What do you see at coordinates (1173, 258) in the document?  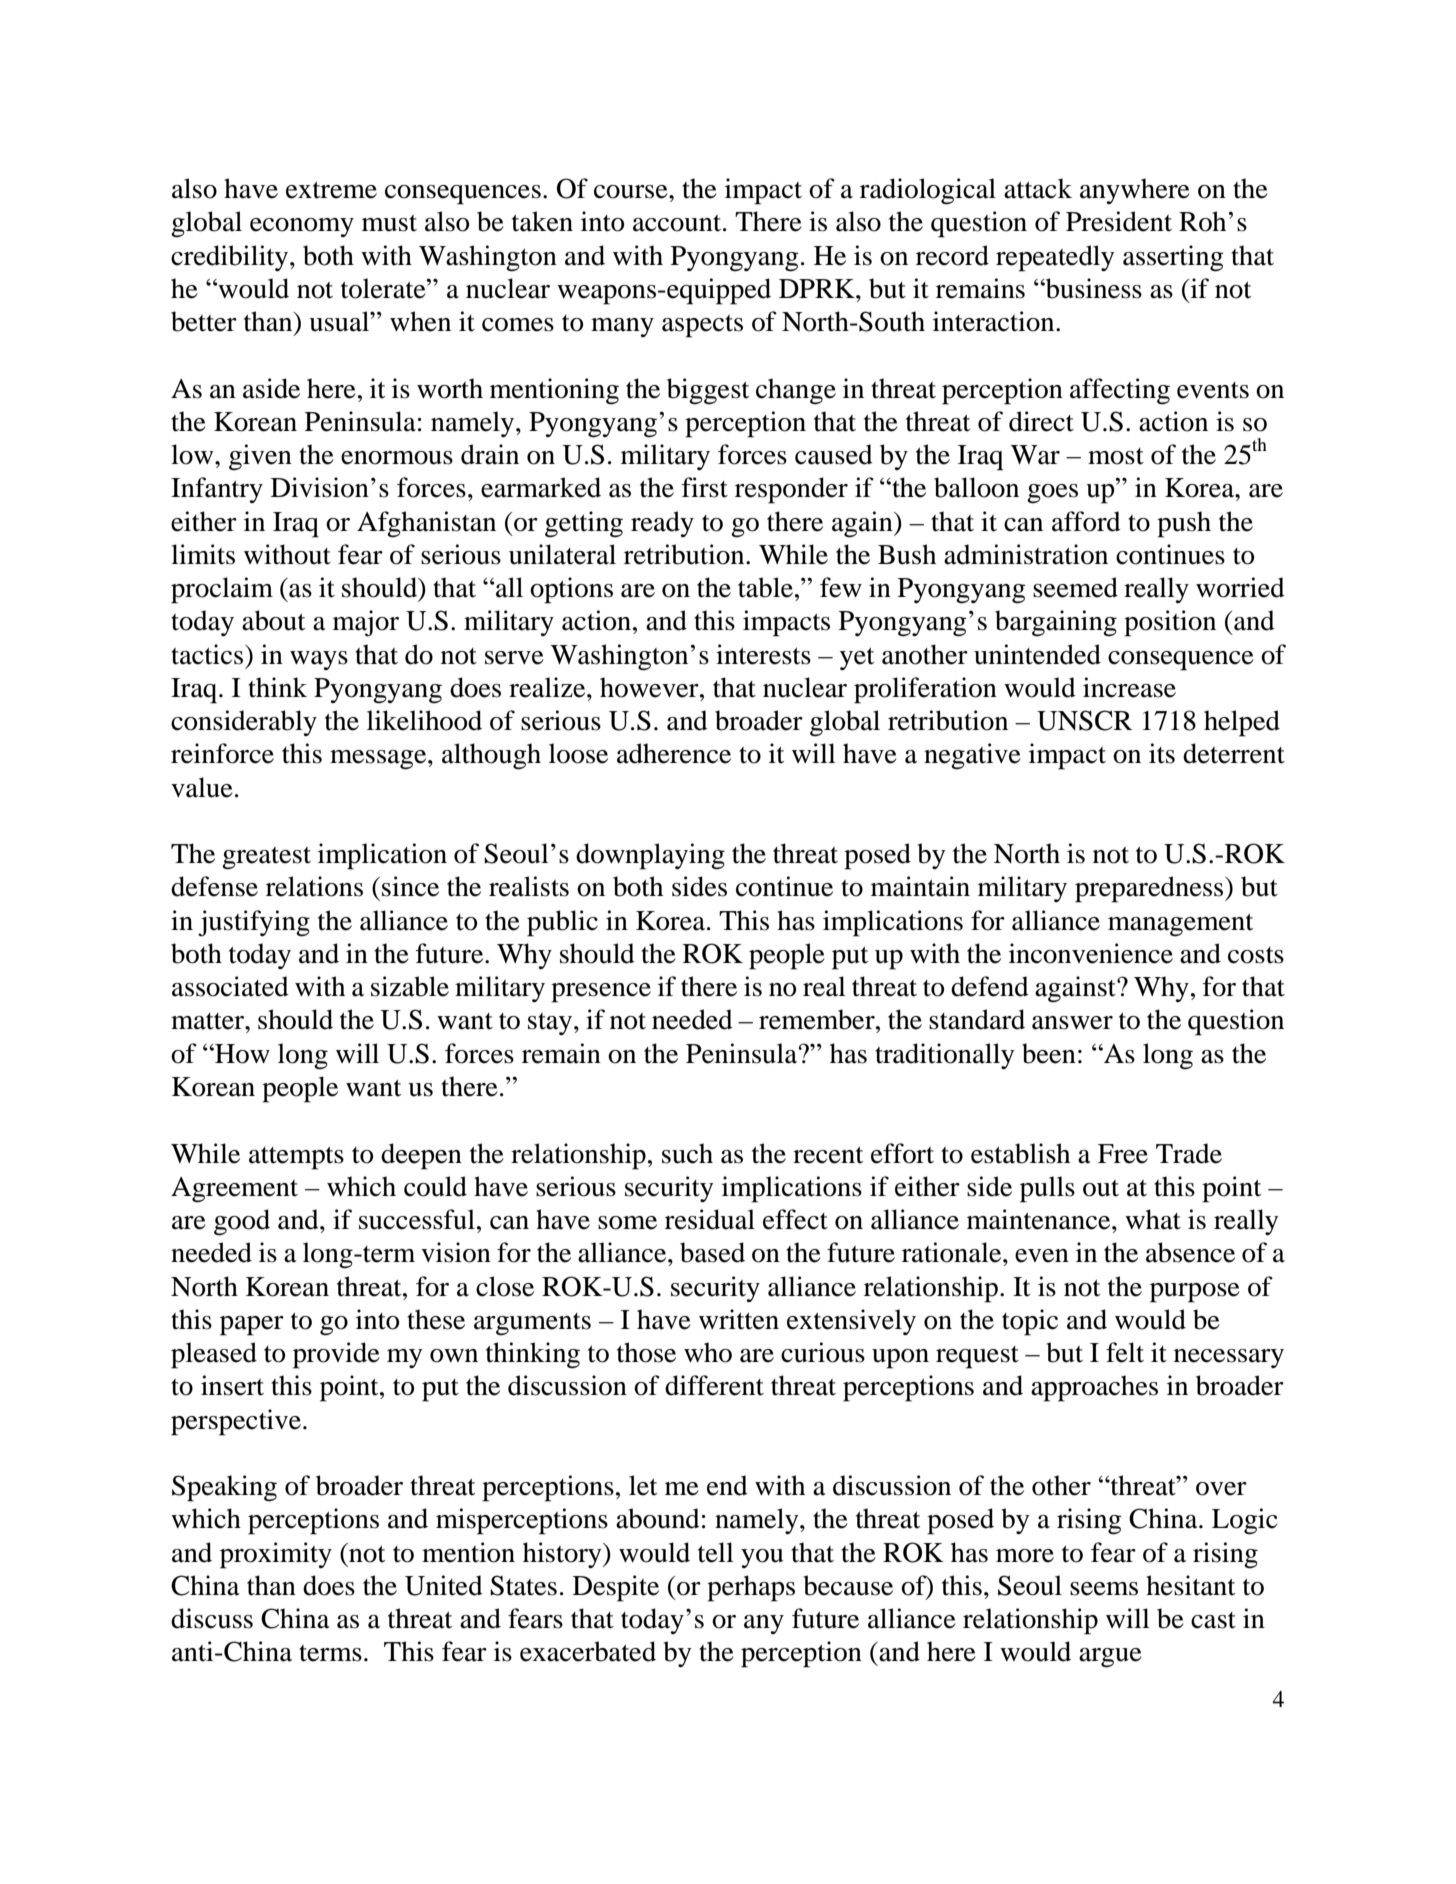 I see `asserting` at bounding box center [1173, 258].
